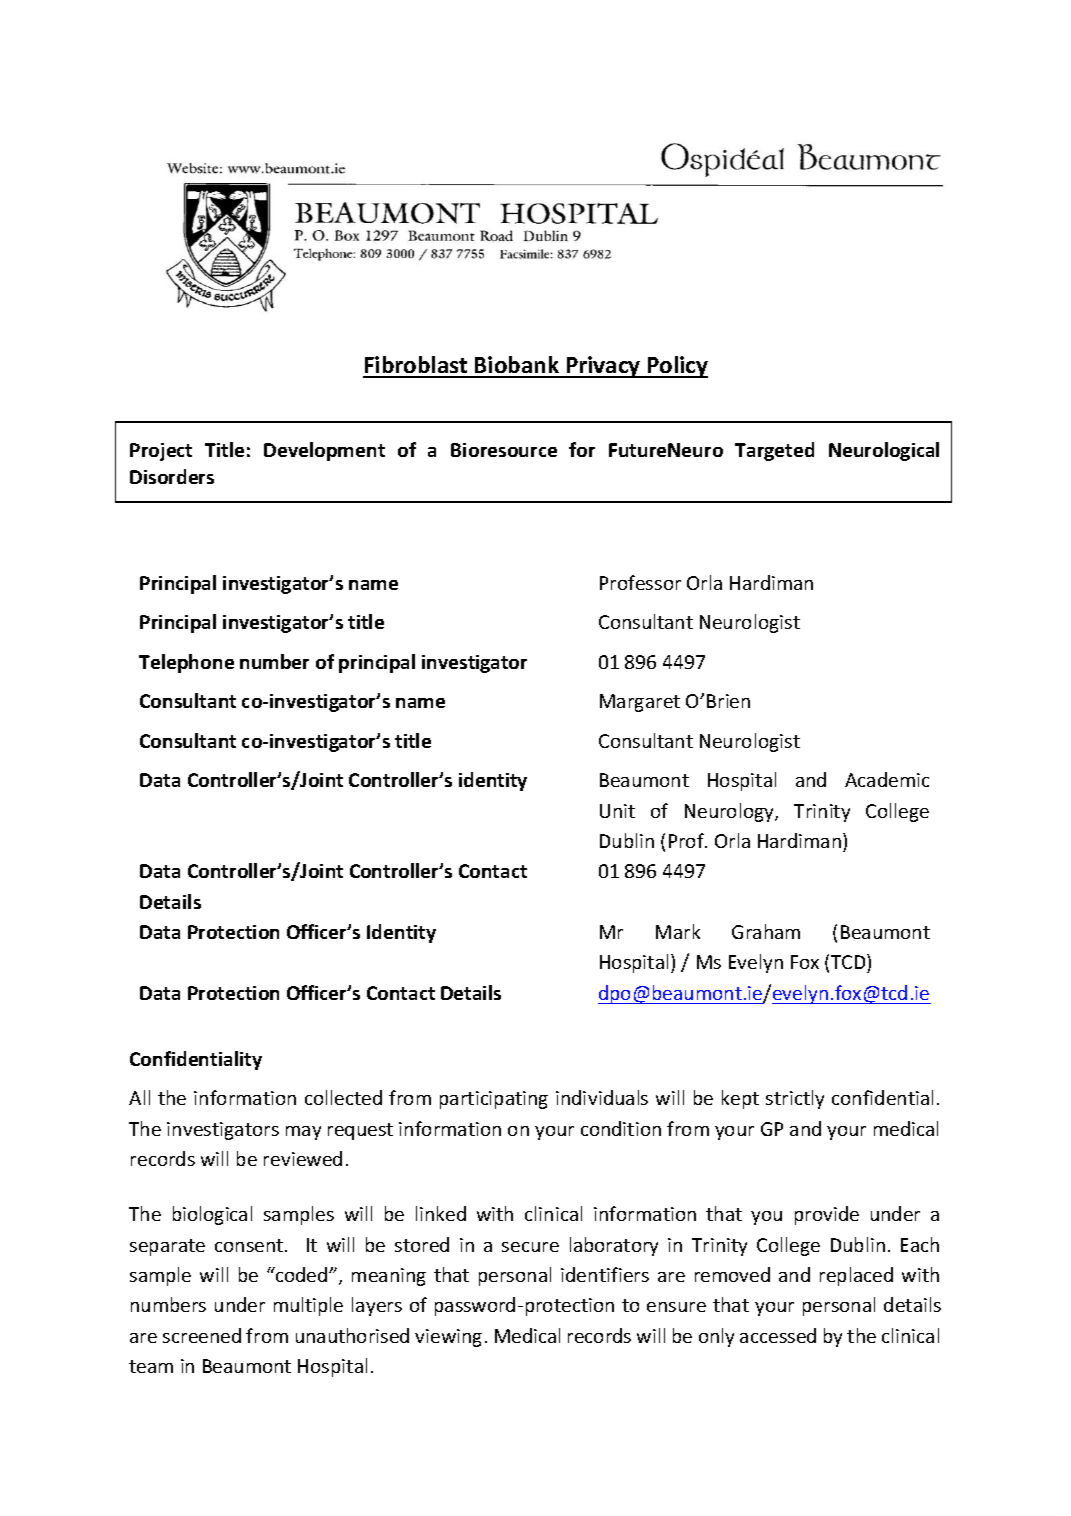 This image has width=1071, height=1516. What do you see at coordinates (774, 451) in the image?
I see `Targeted` at bounding box center [774, 451].
